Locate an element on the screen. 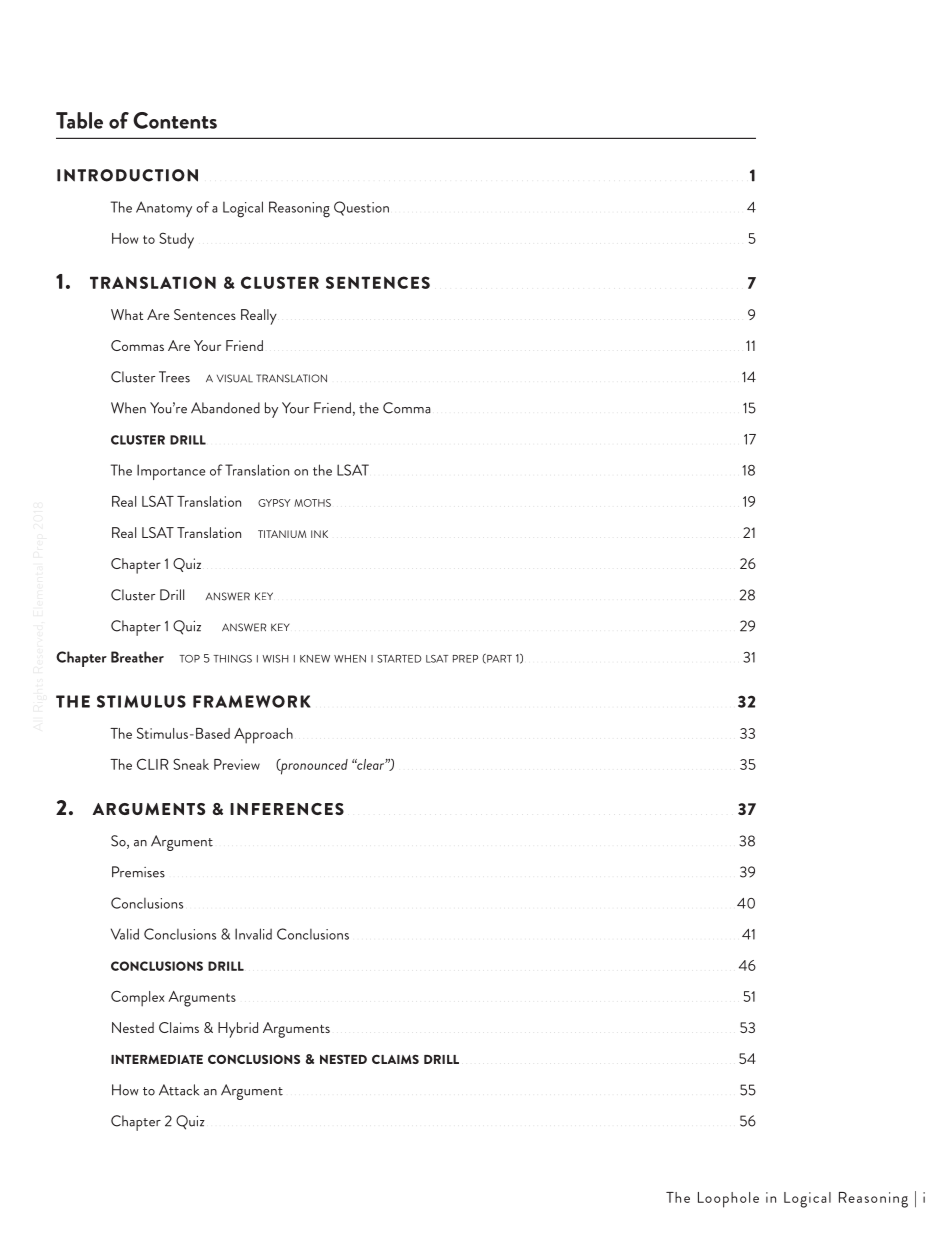  Hybrid is located at coordinates (238, 1030).
